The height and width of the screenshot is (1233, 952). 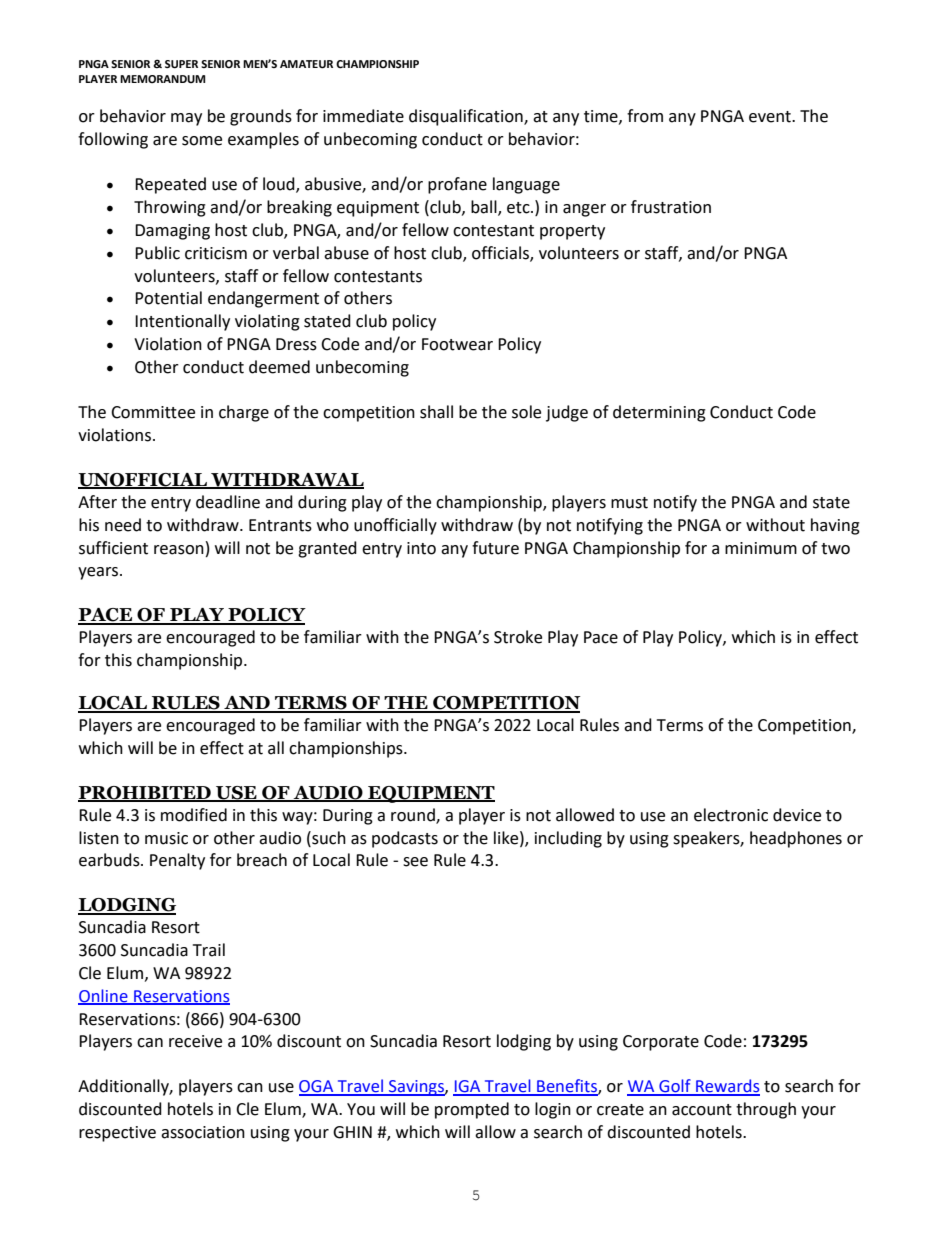 I want to click on through, so click(x=766, y=1110).
